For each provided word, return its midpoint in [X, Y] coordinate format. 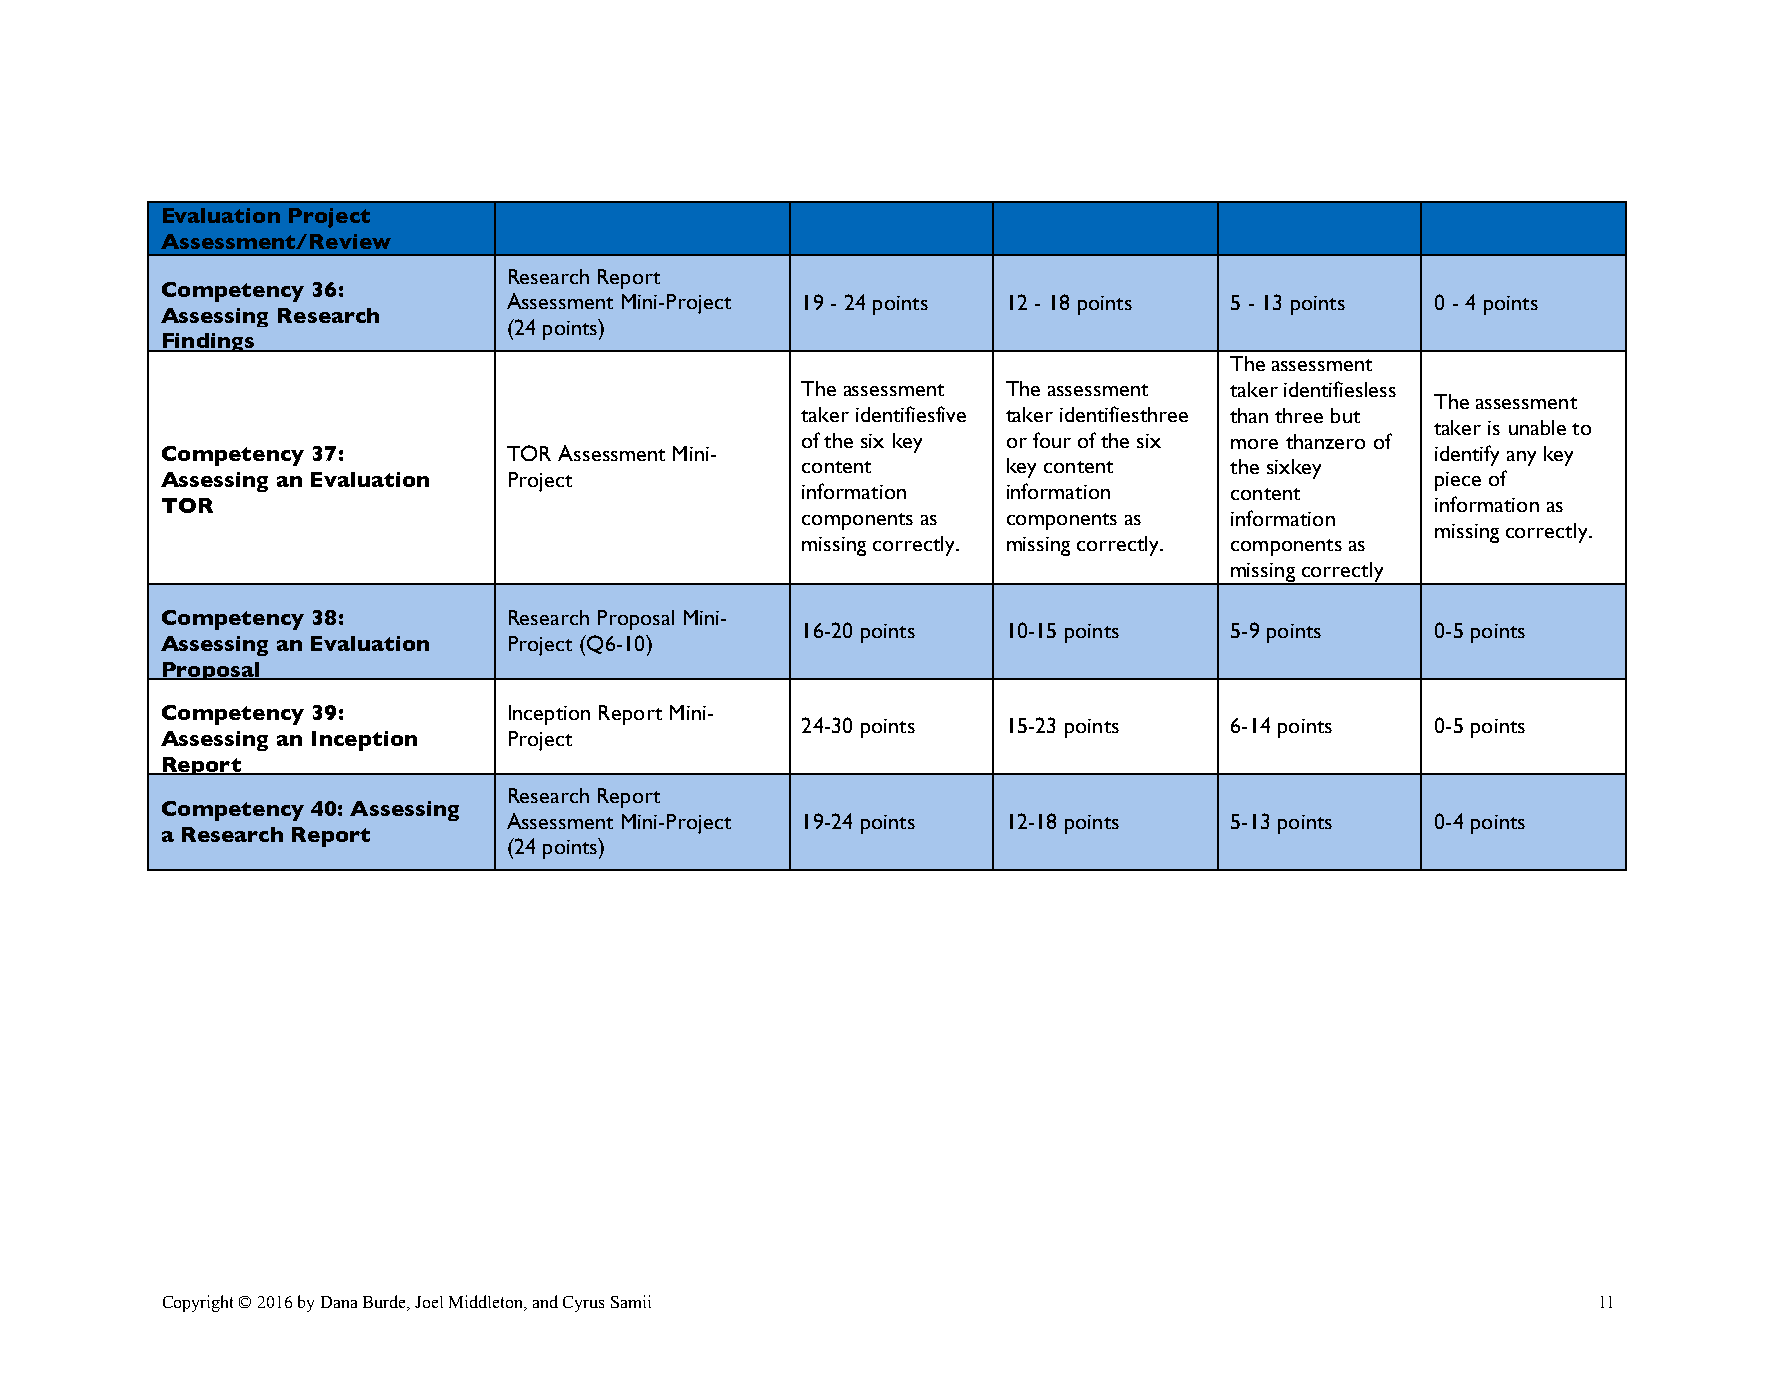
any [1521, 458]
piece [1458, 481]
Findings [208, 342]
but [1345, 415]
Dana [339, 1302]
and [545, 1301]
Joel [429, 1302]
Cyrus [583, 1304]
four [1052, 440]
